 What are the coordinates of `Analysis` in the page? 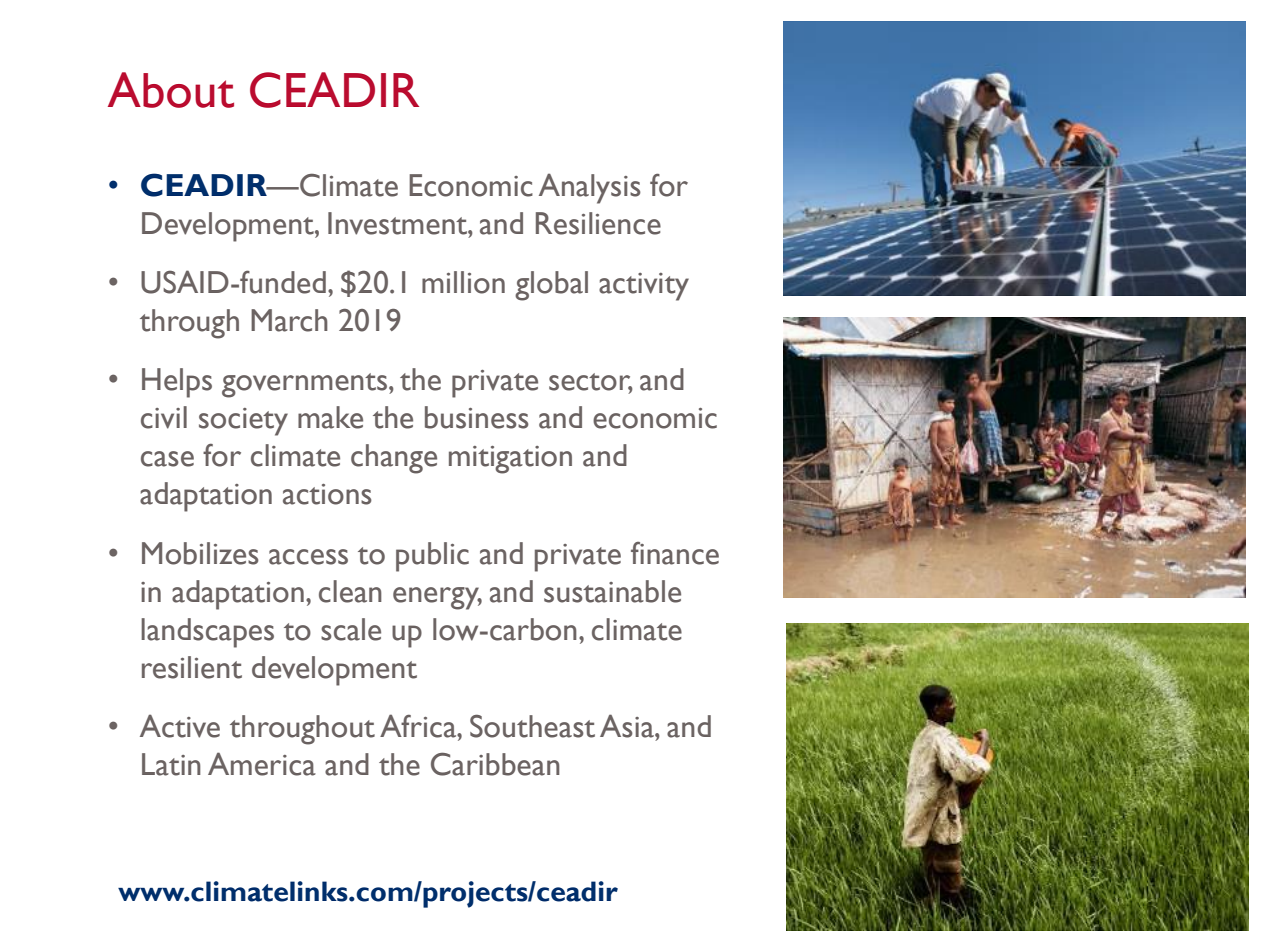 It's located at (590, 188).
